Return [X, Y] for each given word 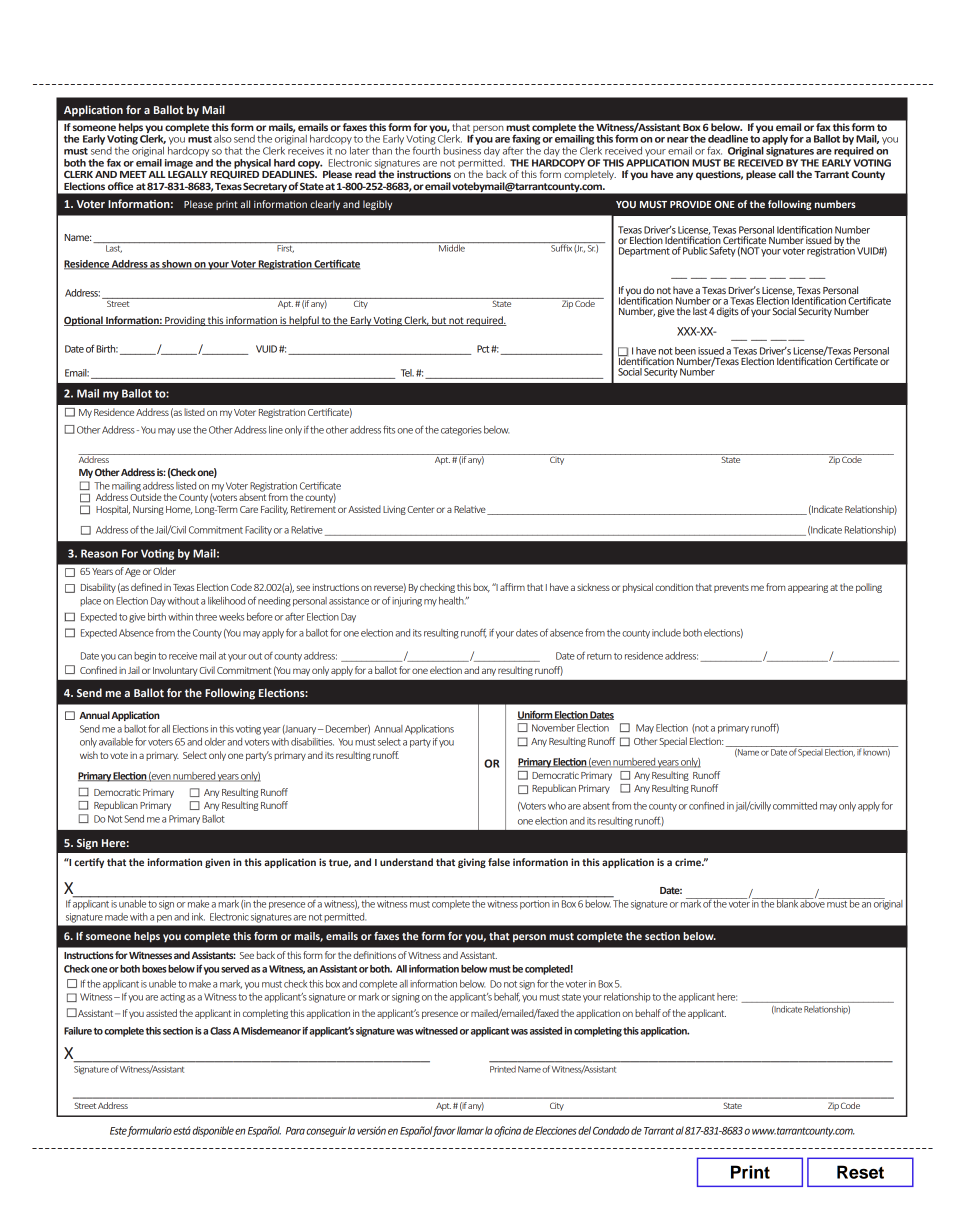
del [584, 1130]
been [685, 351]
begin [145, 657]
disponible [213, 1131]
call [786, 174]
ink [198, 917]
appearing [808, 588]
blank [787, 903]
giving [472, 863]
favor [444, 1131]
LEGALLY [188, 173]
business [462, 149]
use [184, 431]
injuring [407, 602]
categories [461, 431]
